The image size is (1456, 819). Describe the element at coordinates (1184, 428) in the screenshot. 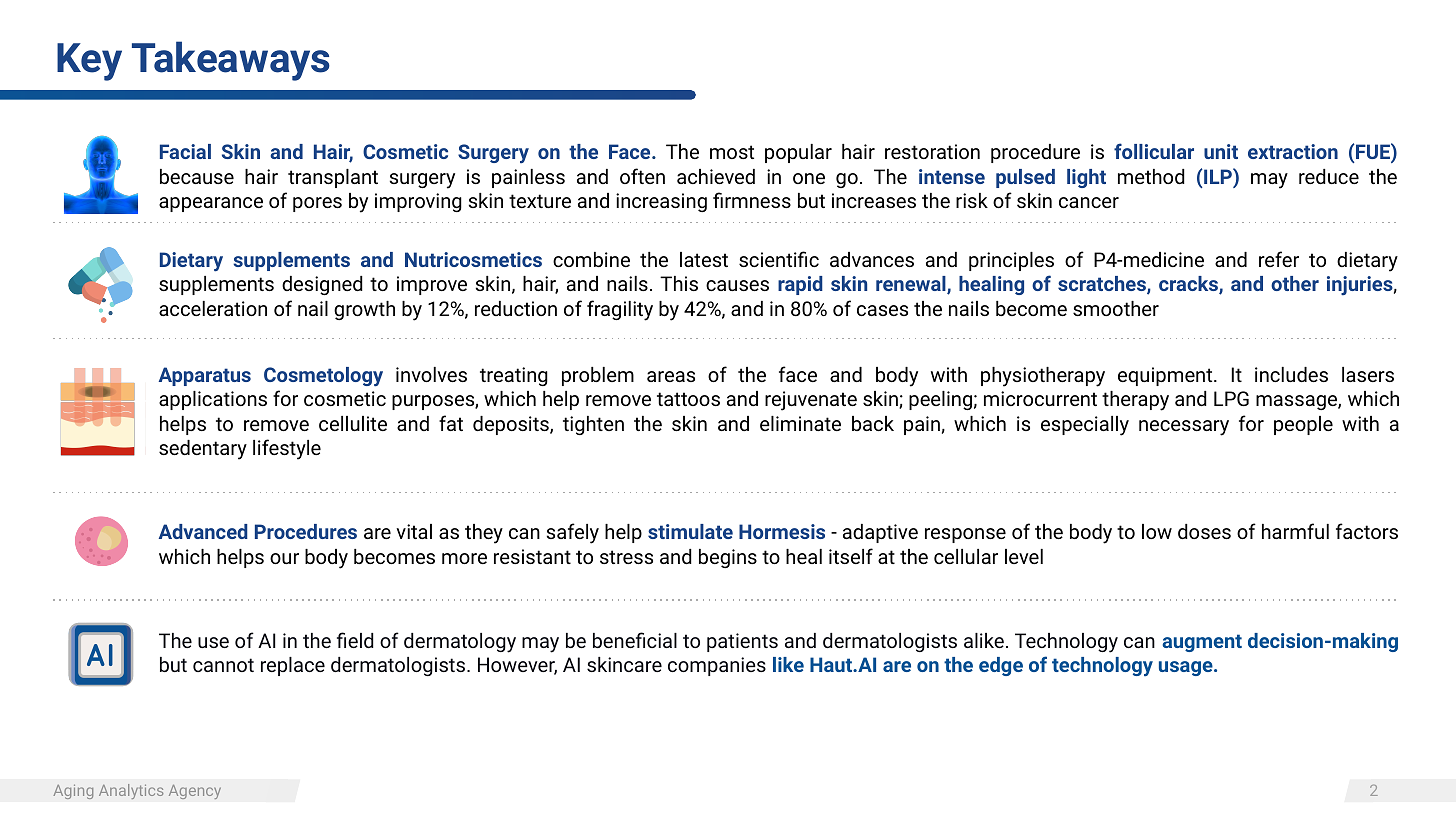

I see `necessary` at that location.
